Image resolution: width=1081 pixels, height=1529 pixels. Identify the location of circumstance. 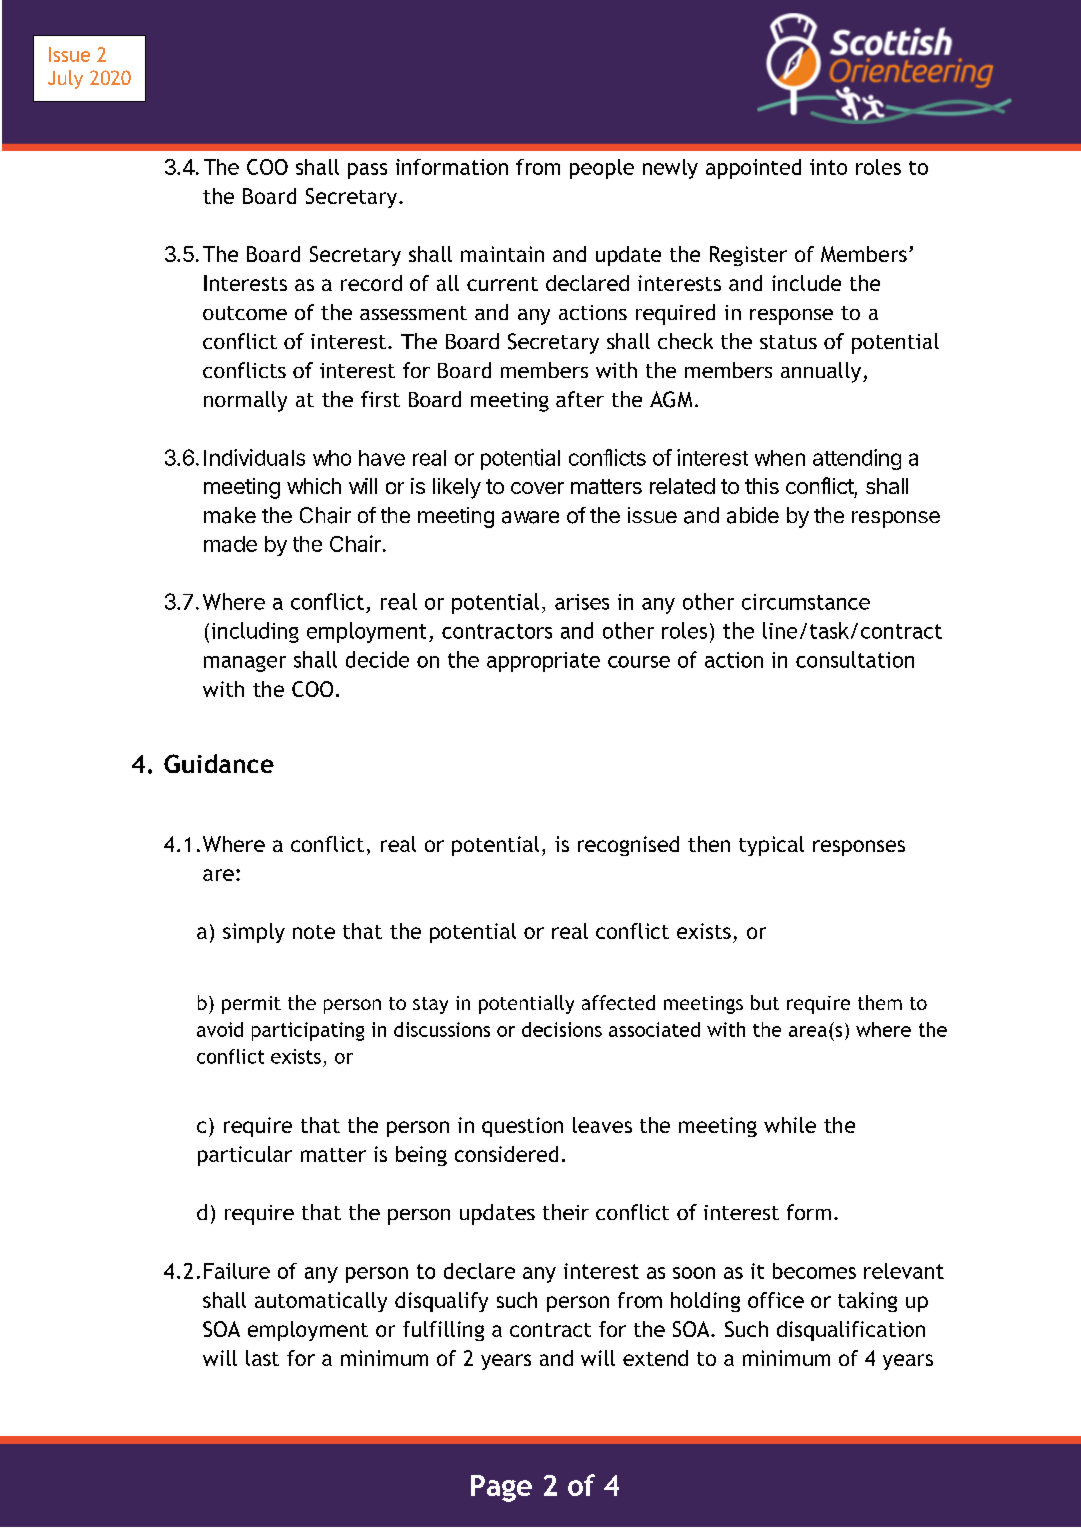
(806, 602).
